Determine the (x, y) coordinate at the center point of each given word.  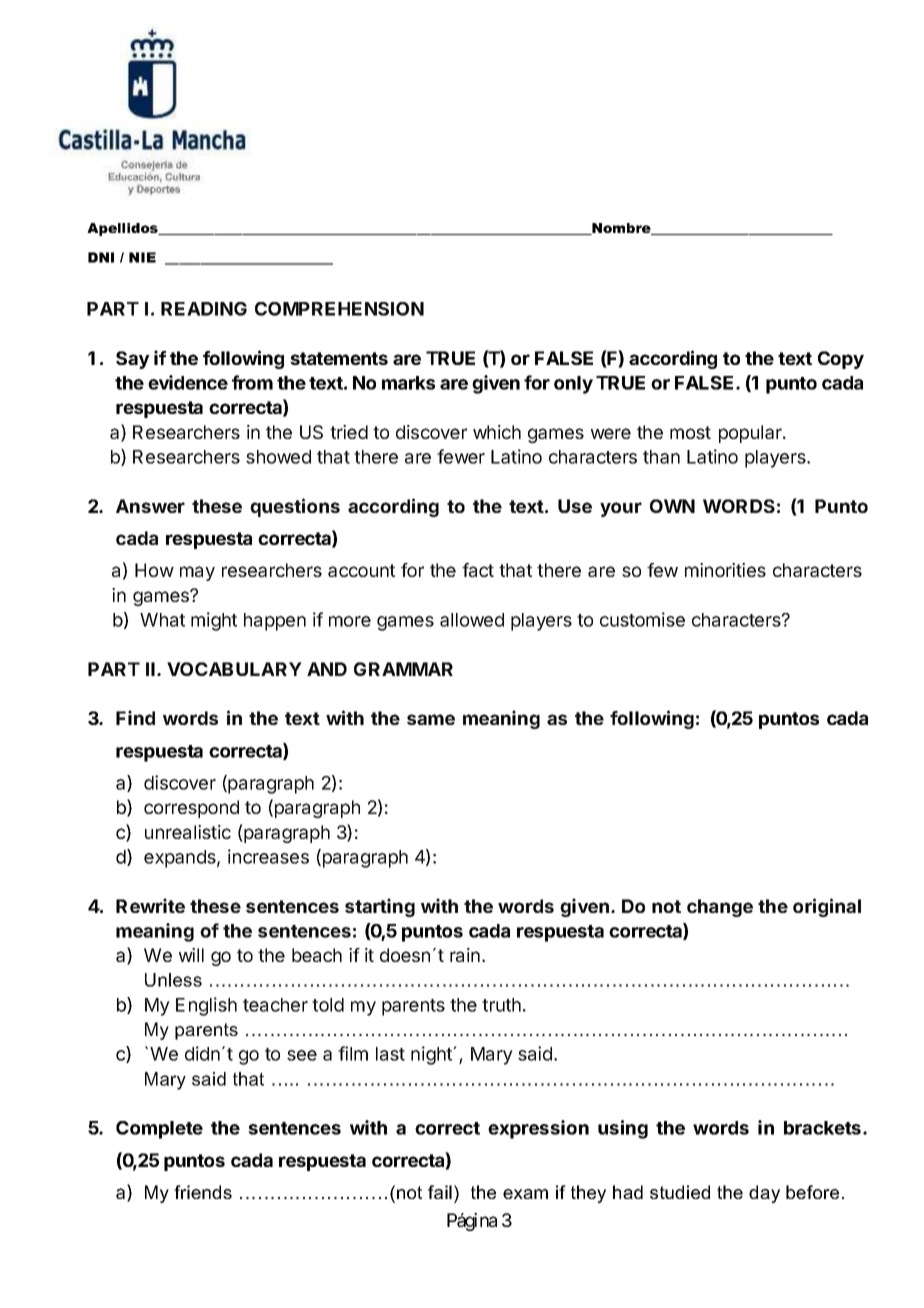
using (623, 1129)
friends (203, 1192)
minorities (725, 570)
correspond (191, 809)
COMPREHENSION (339, 309)
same (431, 719)
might (214, 621)
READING (204, 309)
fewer (461, 456)
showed (278, 457)
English (206, 1006)
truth (501, 1005)
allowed (472, 620)
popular (751, 434)
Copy (841, 360)
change (720, 908)
